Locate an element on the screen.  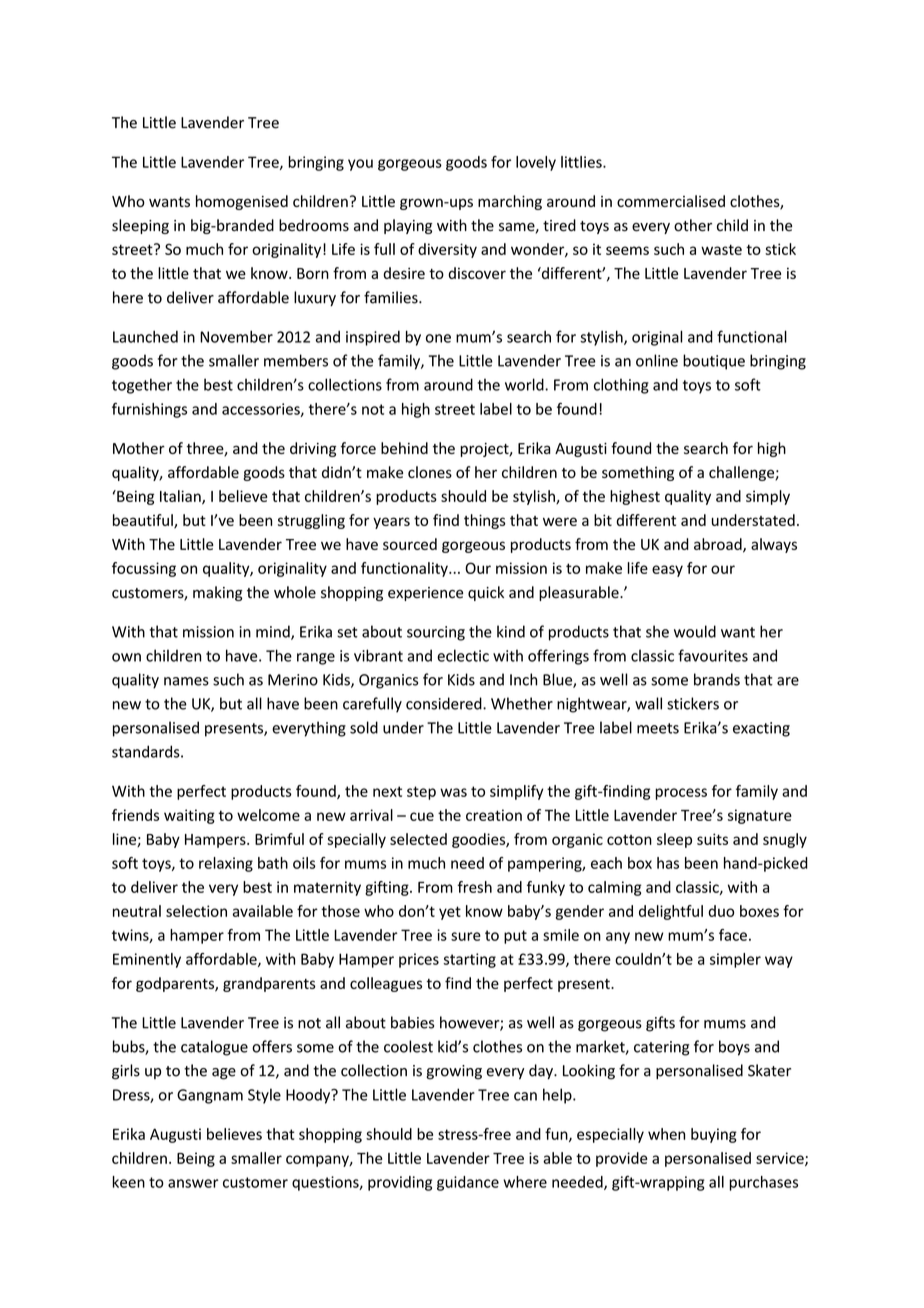
guidance is located at coordinates (468, 1183).
